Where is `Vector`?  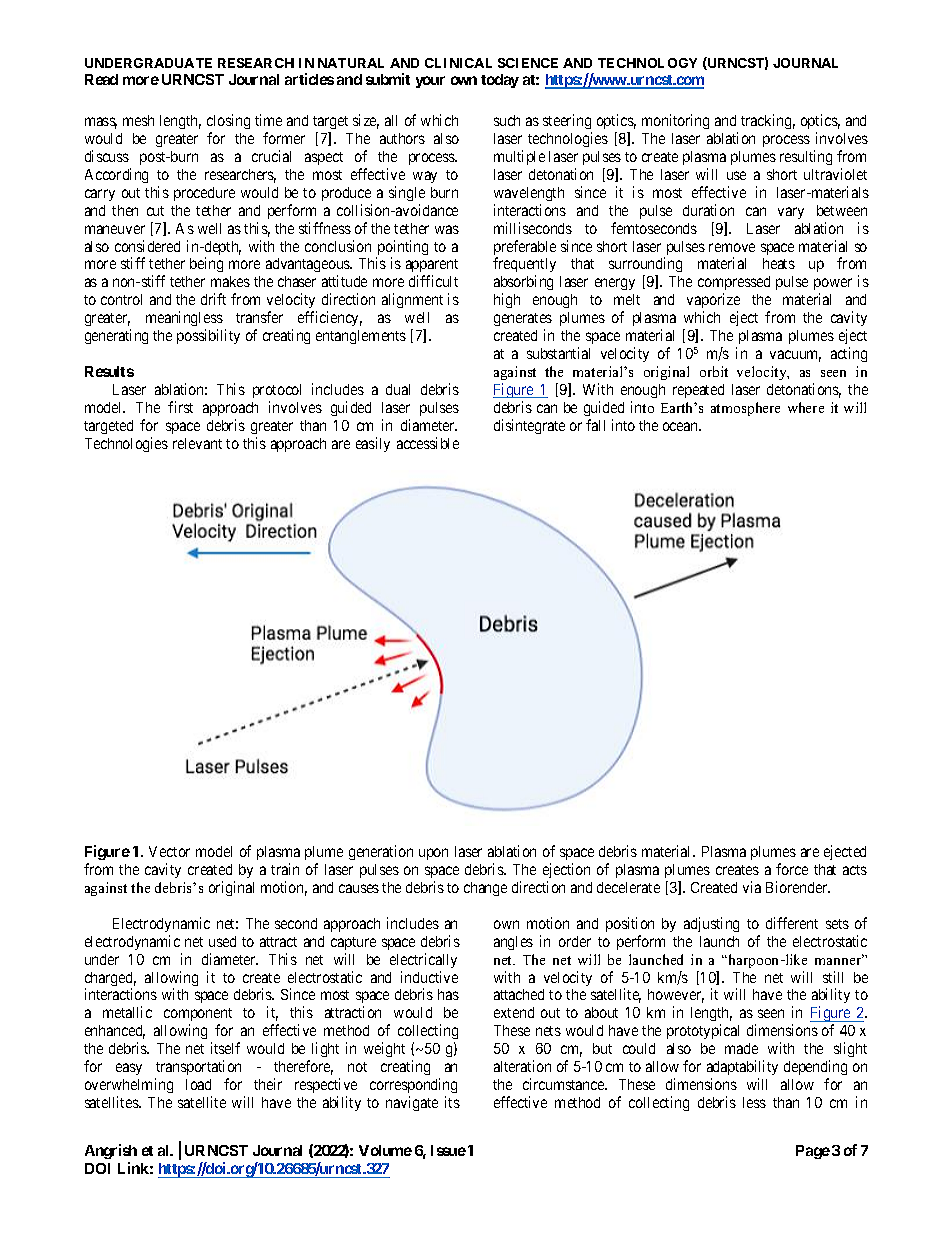
Vector is located at coordinates (169, 851).
